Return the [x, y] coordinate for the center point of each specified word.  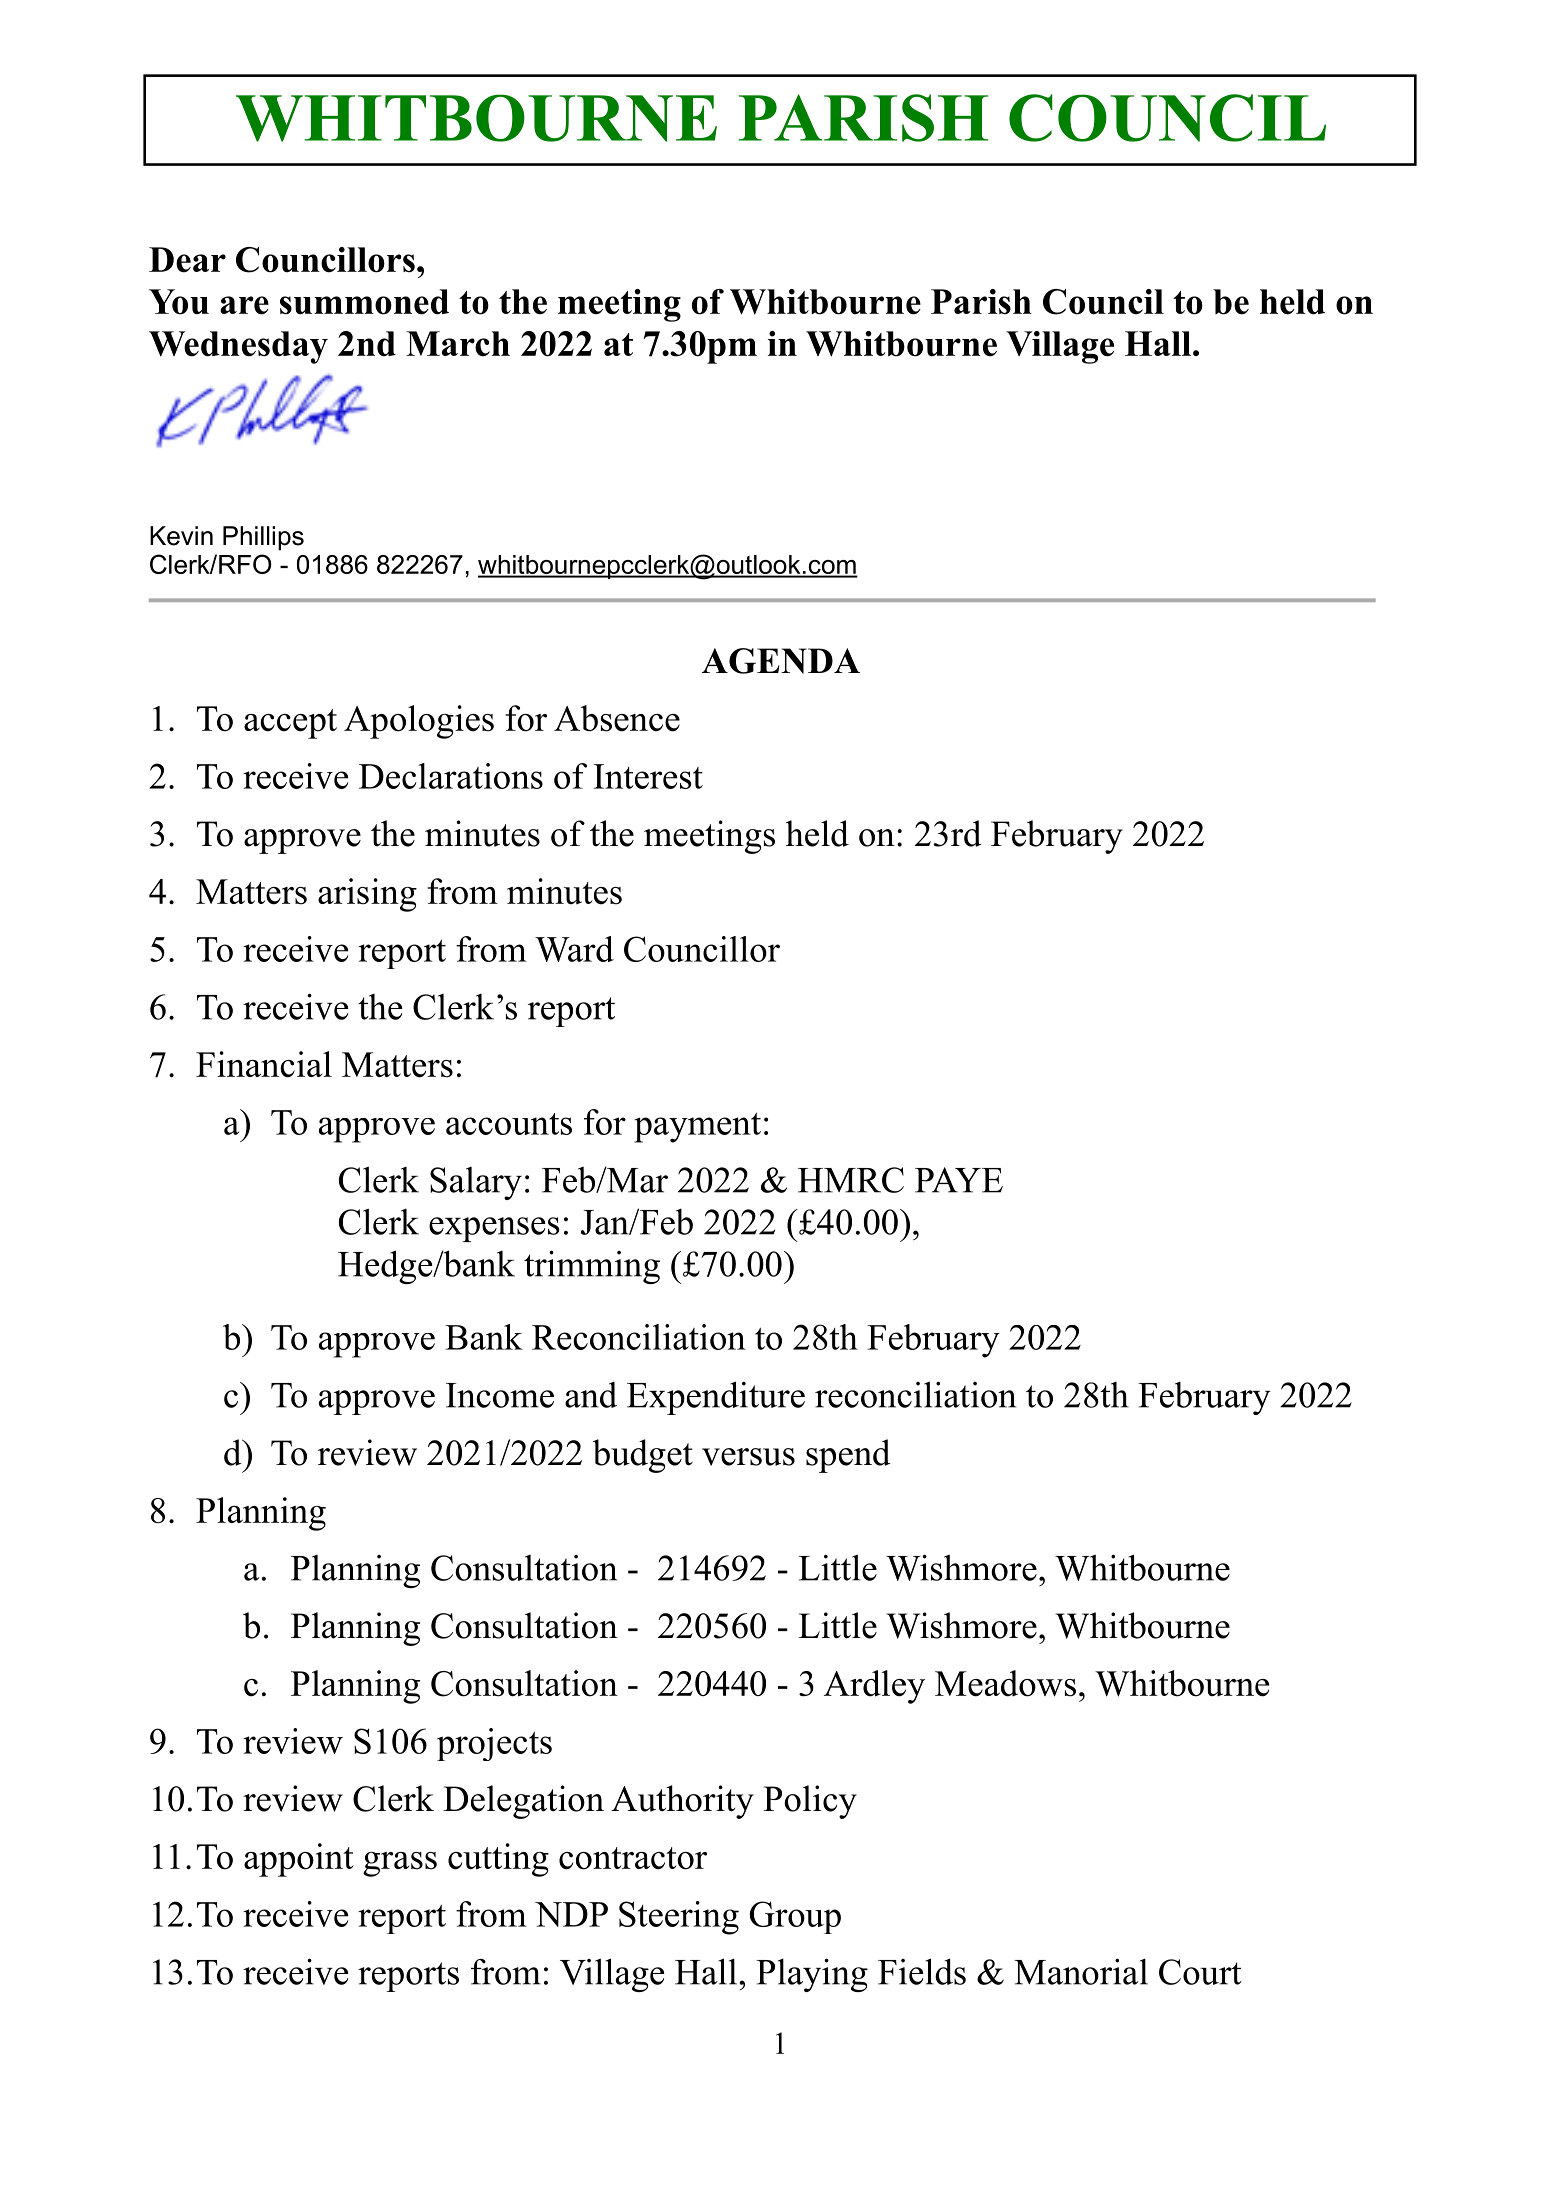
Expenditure [716, 1398]
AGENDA [781, 661]
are [244, 305]
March [458, 344]
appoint [299, 1860]
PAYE [959, 1180]
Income [500, 1395]
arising [367, 895]
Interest [648, 776]
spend [848, 1456]
